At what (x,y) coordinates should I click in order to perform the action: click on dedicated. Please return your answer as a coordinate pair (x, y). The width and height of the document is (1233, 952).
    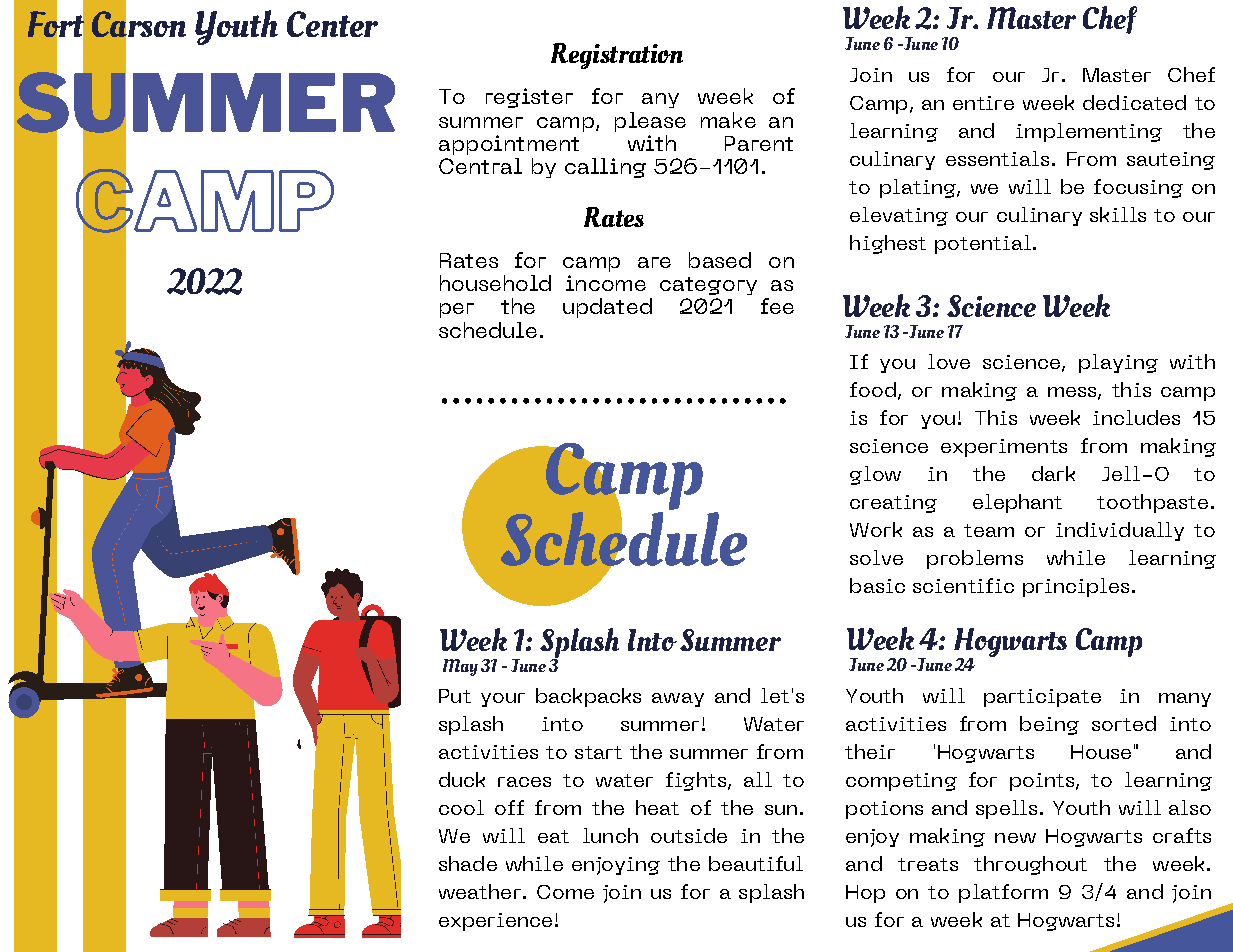
    Looking at the image, I should click on (1134, 102).
